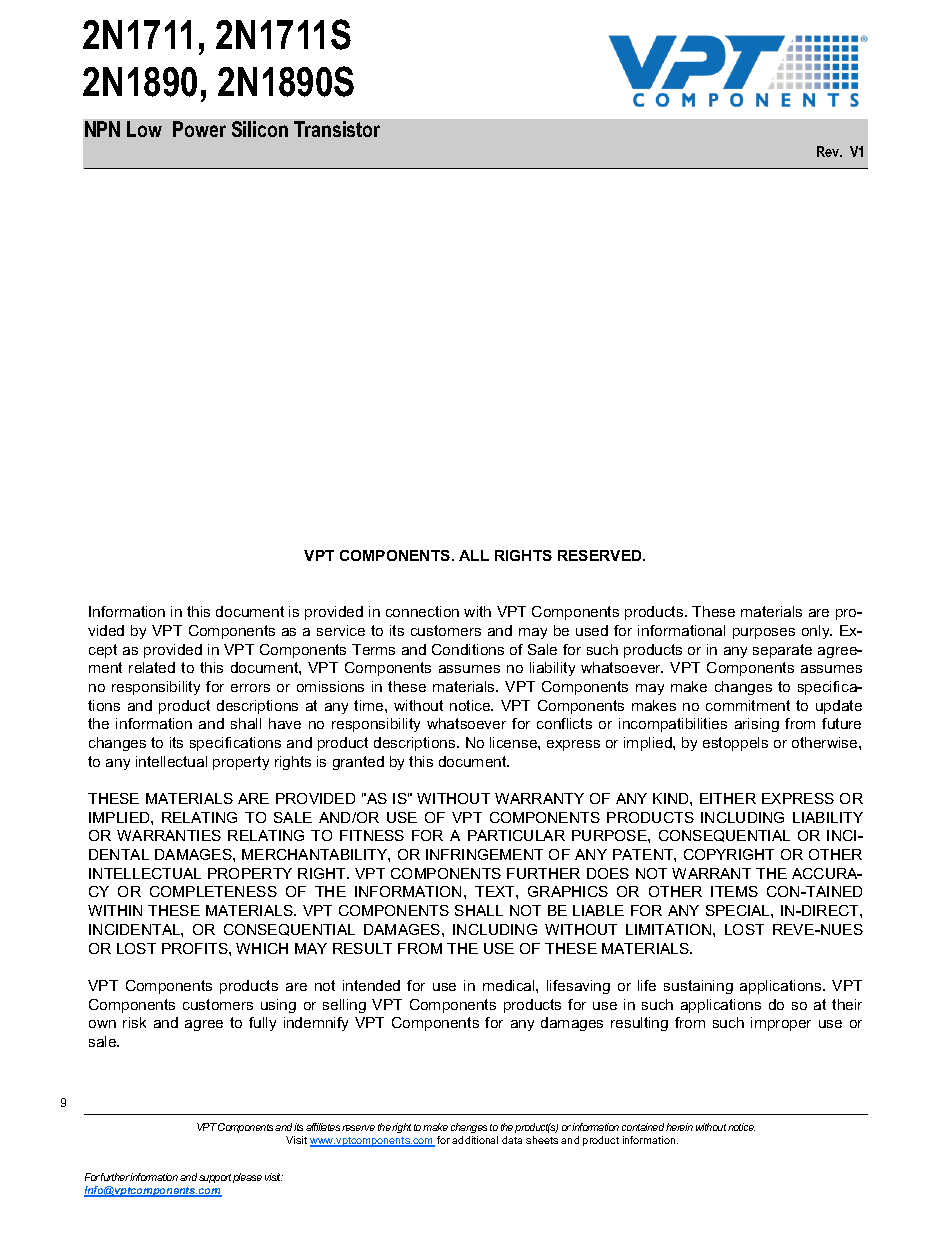  What do you see at coordinates (199, 129) in the page?
I see `Power` at bounding box center [199, 129].
